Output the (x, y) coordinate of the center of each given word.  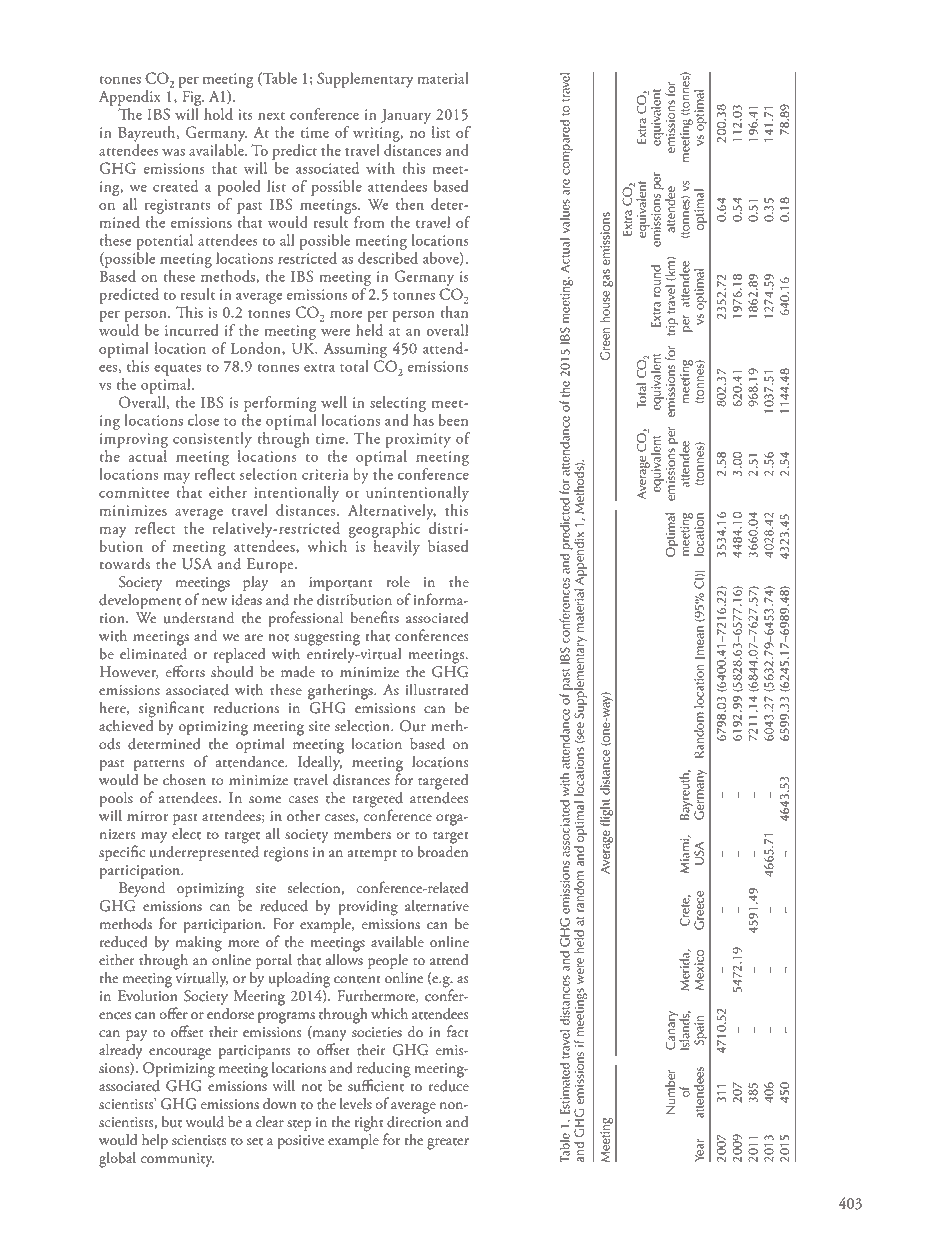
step (299, 1125)
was (173, 152)
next (271, 116)
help (155, 1141)
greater (448, 1144)
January (406, 116)
